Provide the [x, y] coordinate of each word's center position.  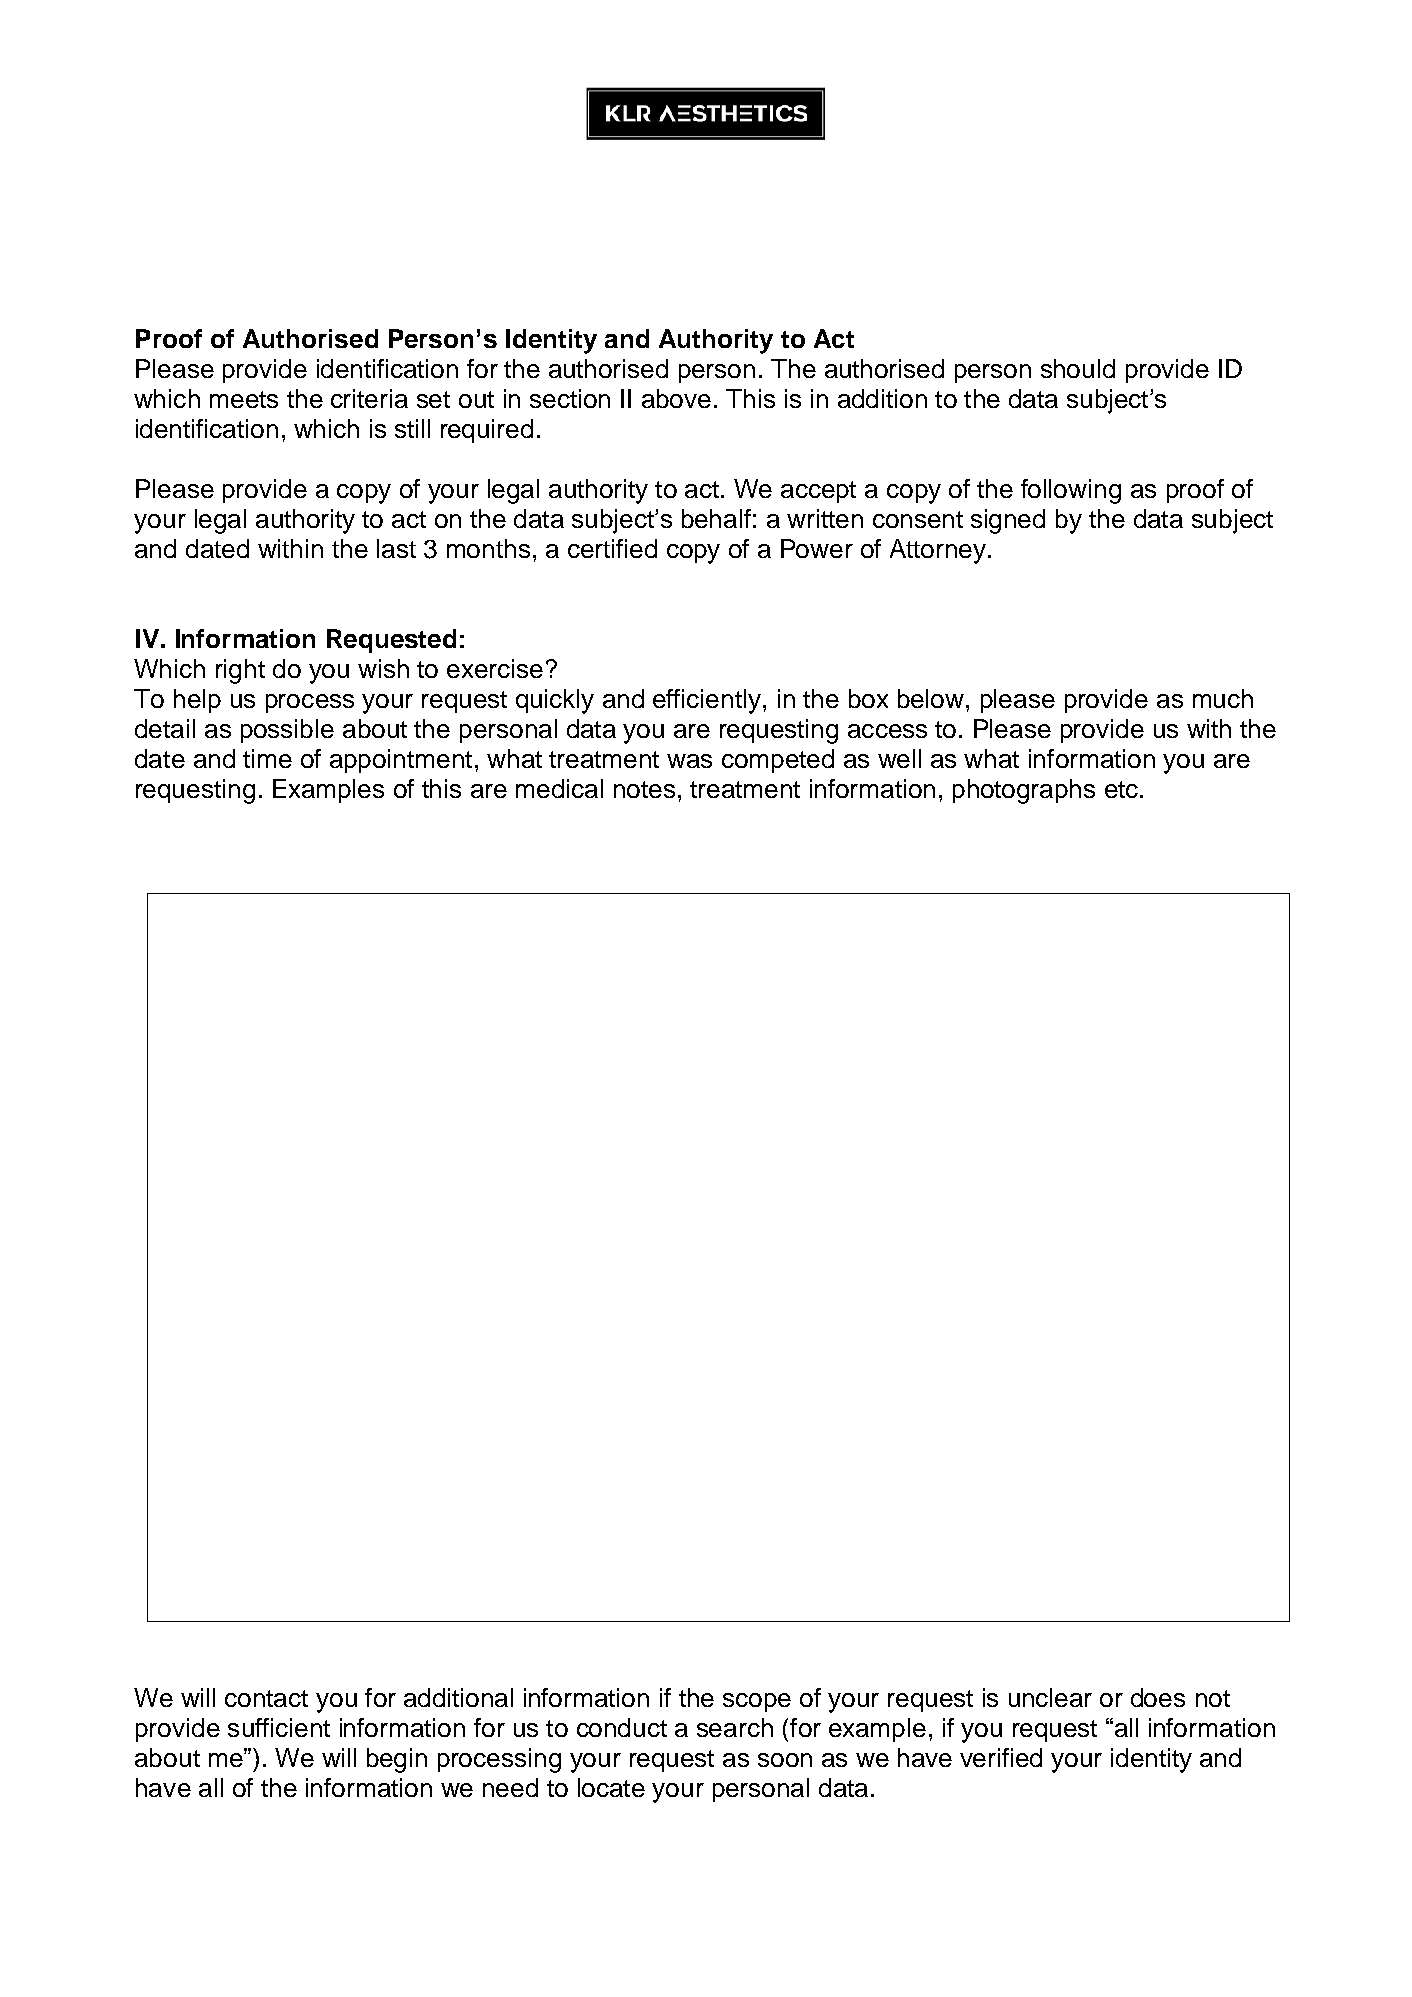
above [676, 398]
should [1078, 368]
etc [1123, 789]
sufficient [279, 1727]
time [267, 758]
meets [244, 399]
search [735, 1727]
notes [644, 789]
